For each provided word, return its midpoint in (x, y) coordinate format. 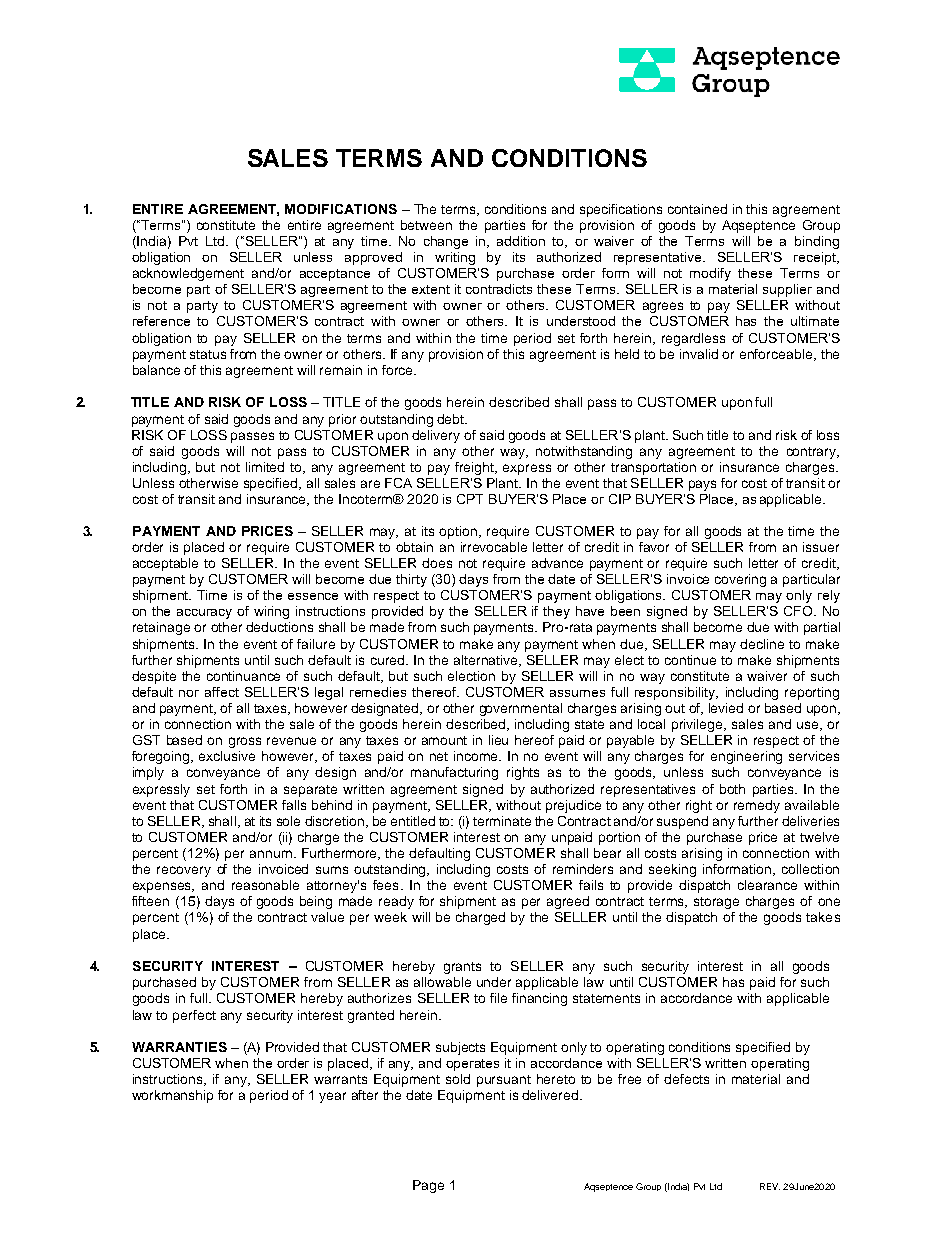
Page (428, 1186)
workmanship (172, 1096)
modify (710, 274)
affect (222, 692)
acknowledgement (188, 274)
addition (521, 241)
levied (726, 708)
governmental (521, 709)
